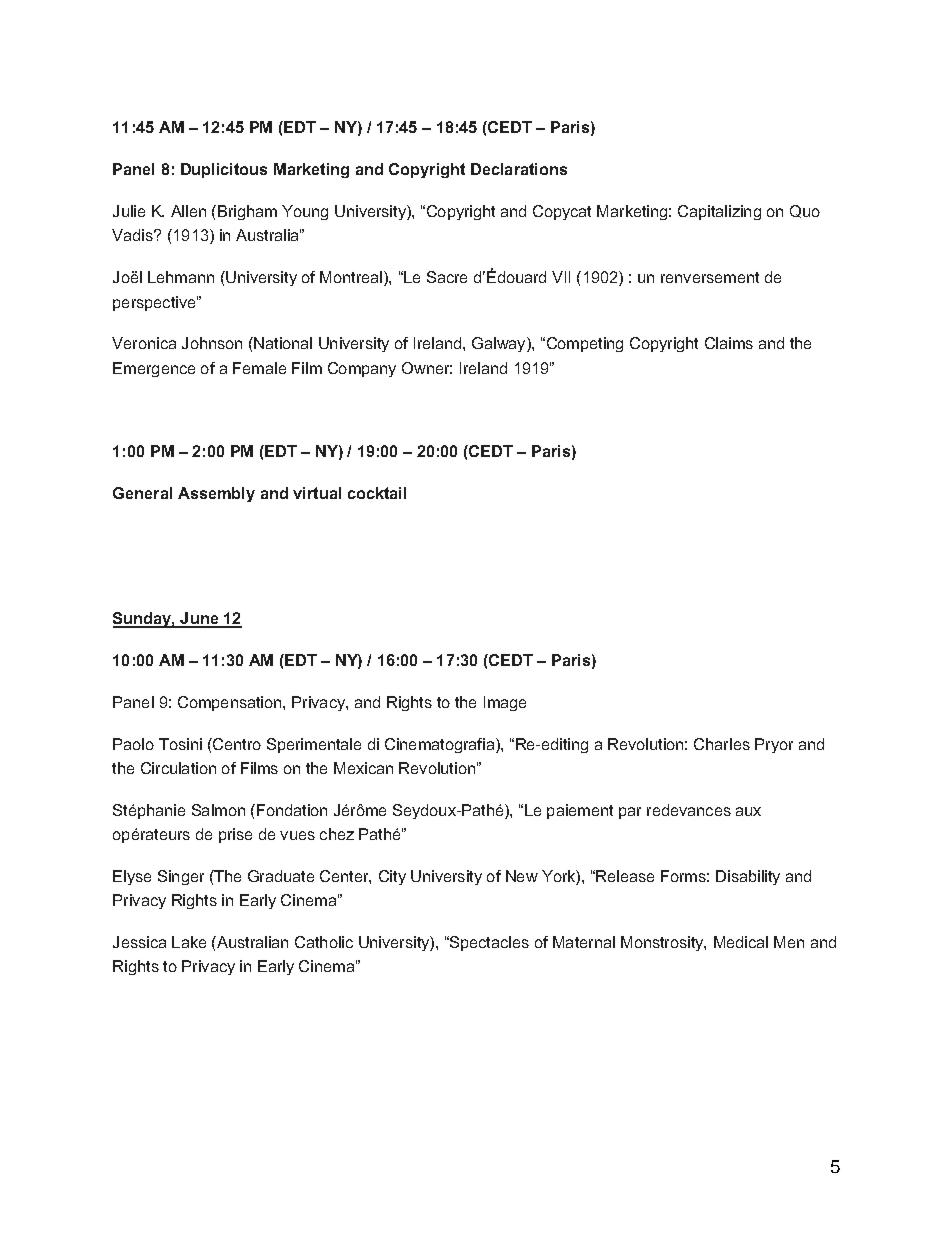 The image size is (952, 1233). I want to click on Mexican, so click(363, 768).
